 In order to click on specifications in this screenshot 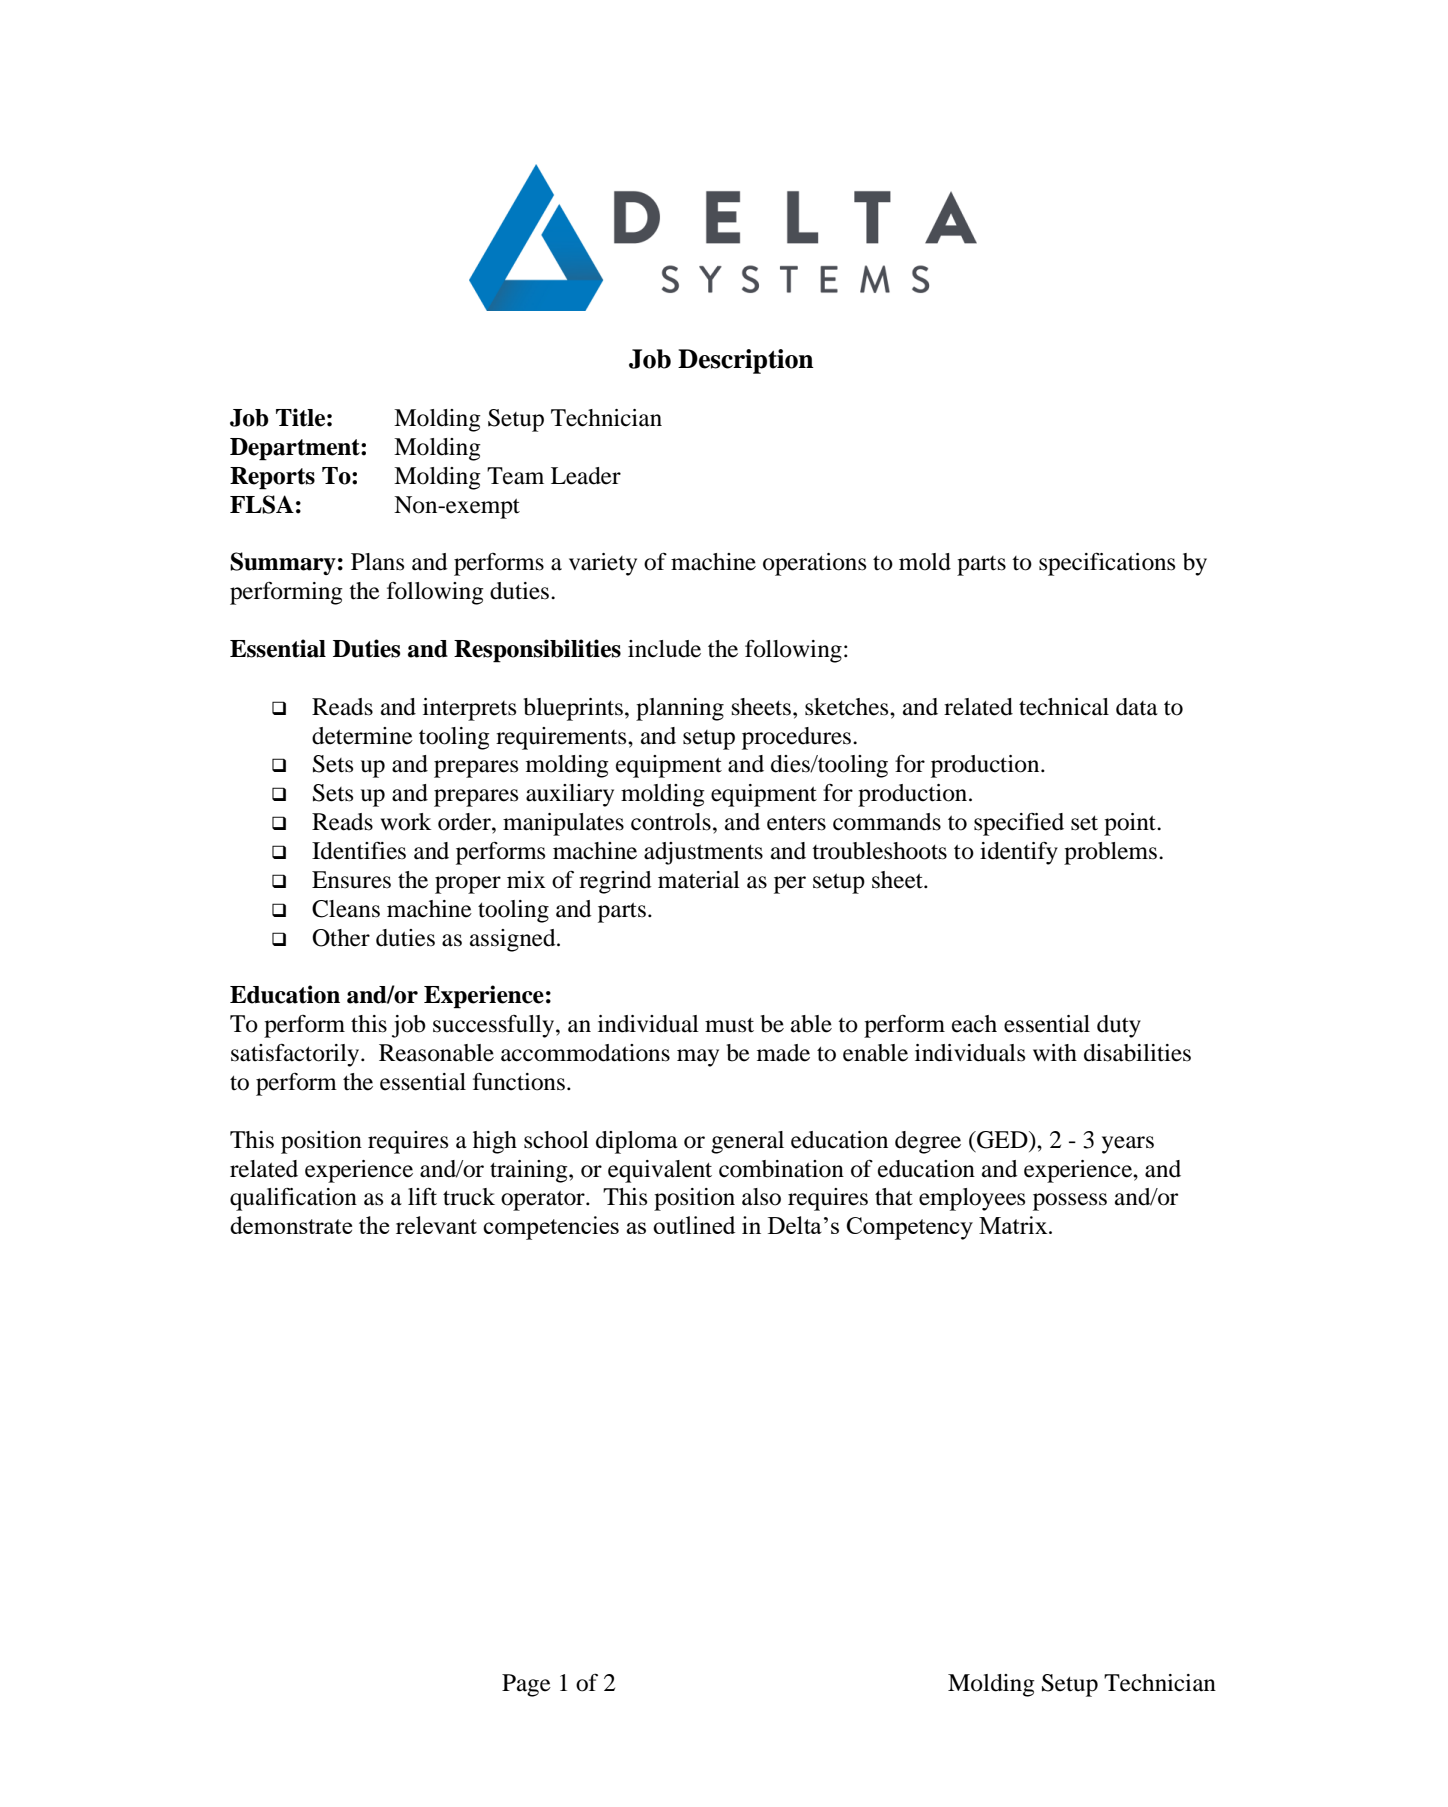, I will do `click(1107, 564)`.
